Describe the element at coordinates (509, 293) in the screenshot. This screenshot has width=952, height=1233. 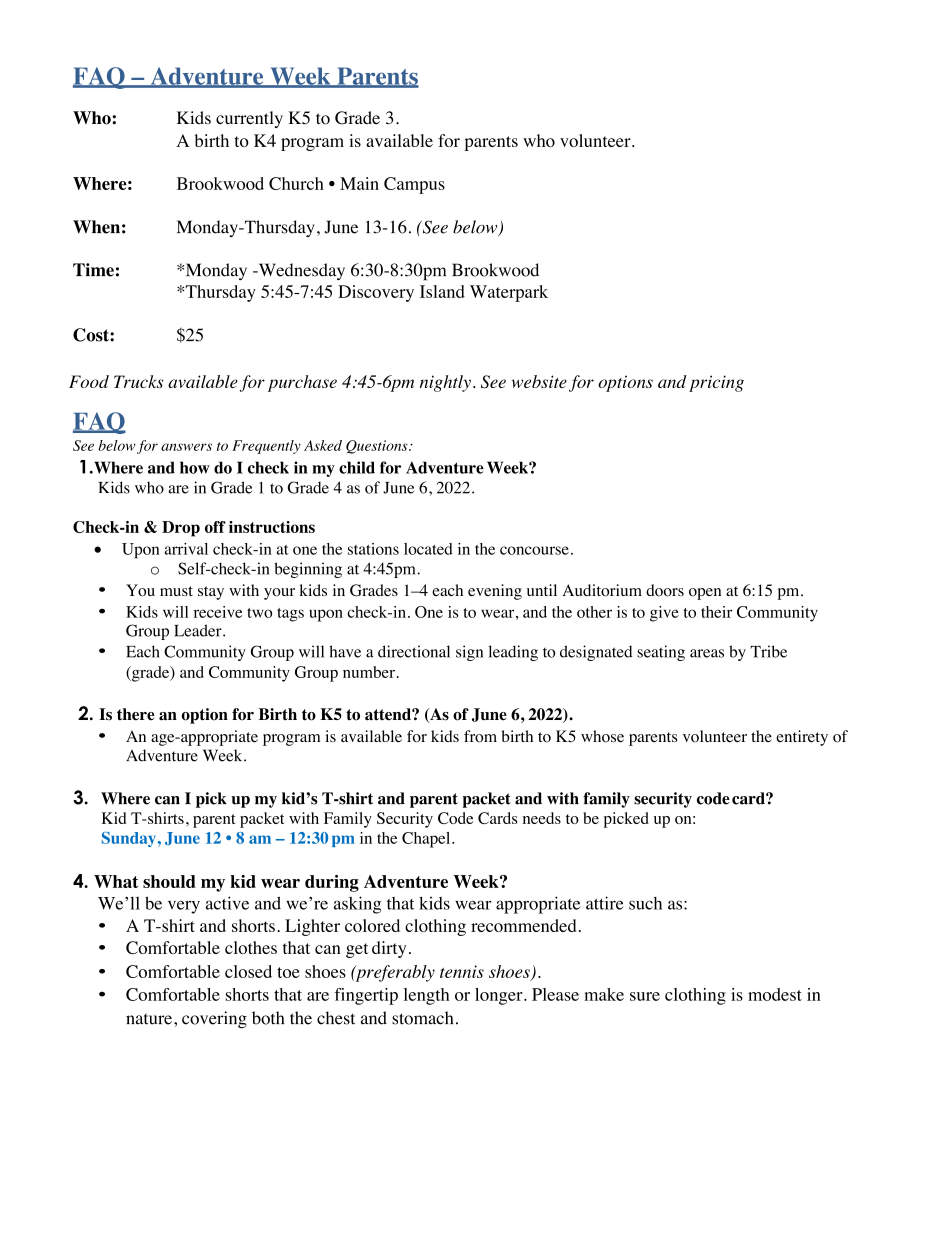
I see `Waterpark` at that location.
